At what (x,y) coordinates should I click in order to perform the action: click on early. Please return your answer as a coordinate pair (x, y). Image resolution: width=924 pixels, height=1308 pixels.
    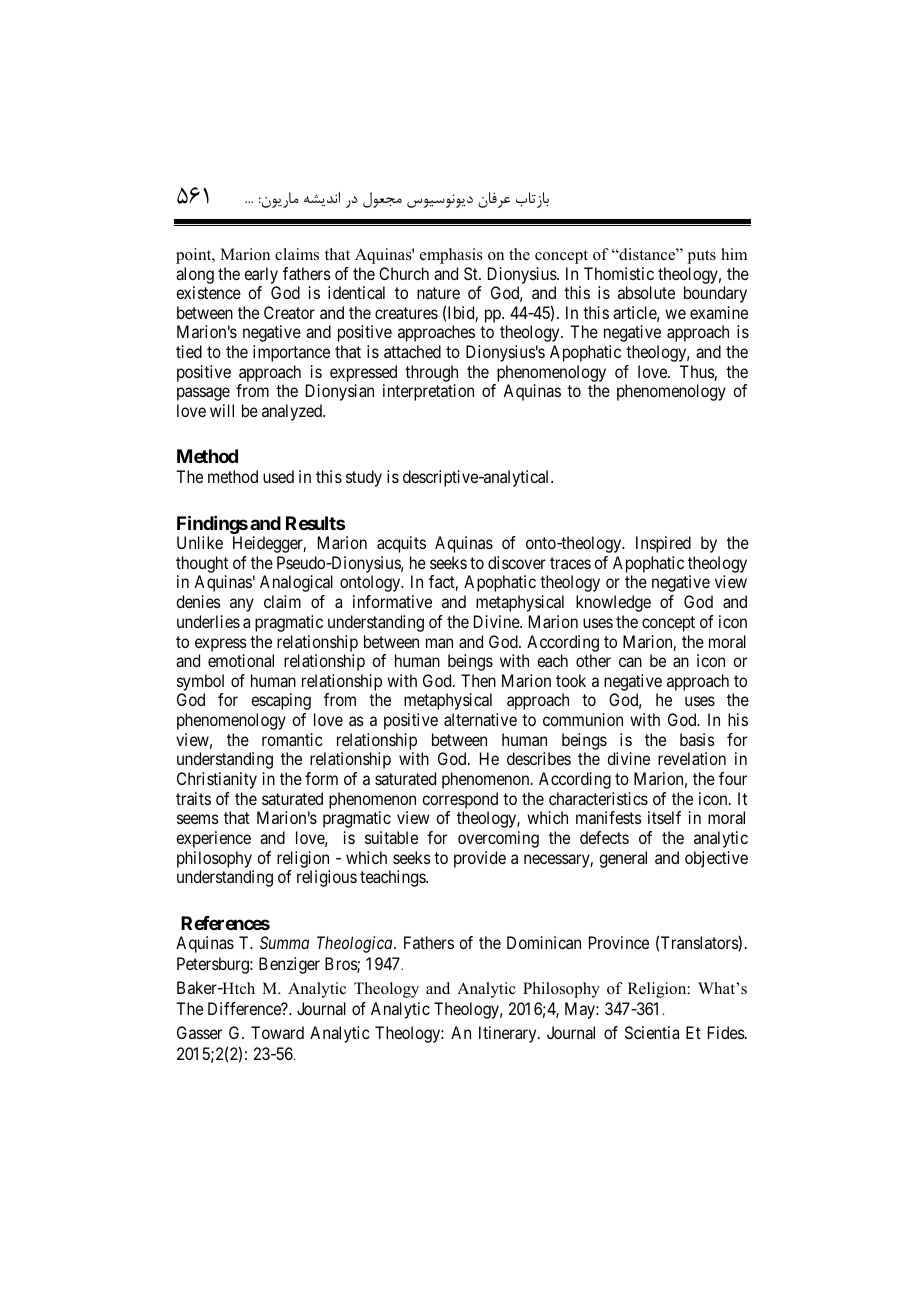
    Looking at the image, I should click on (261, 275).
